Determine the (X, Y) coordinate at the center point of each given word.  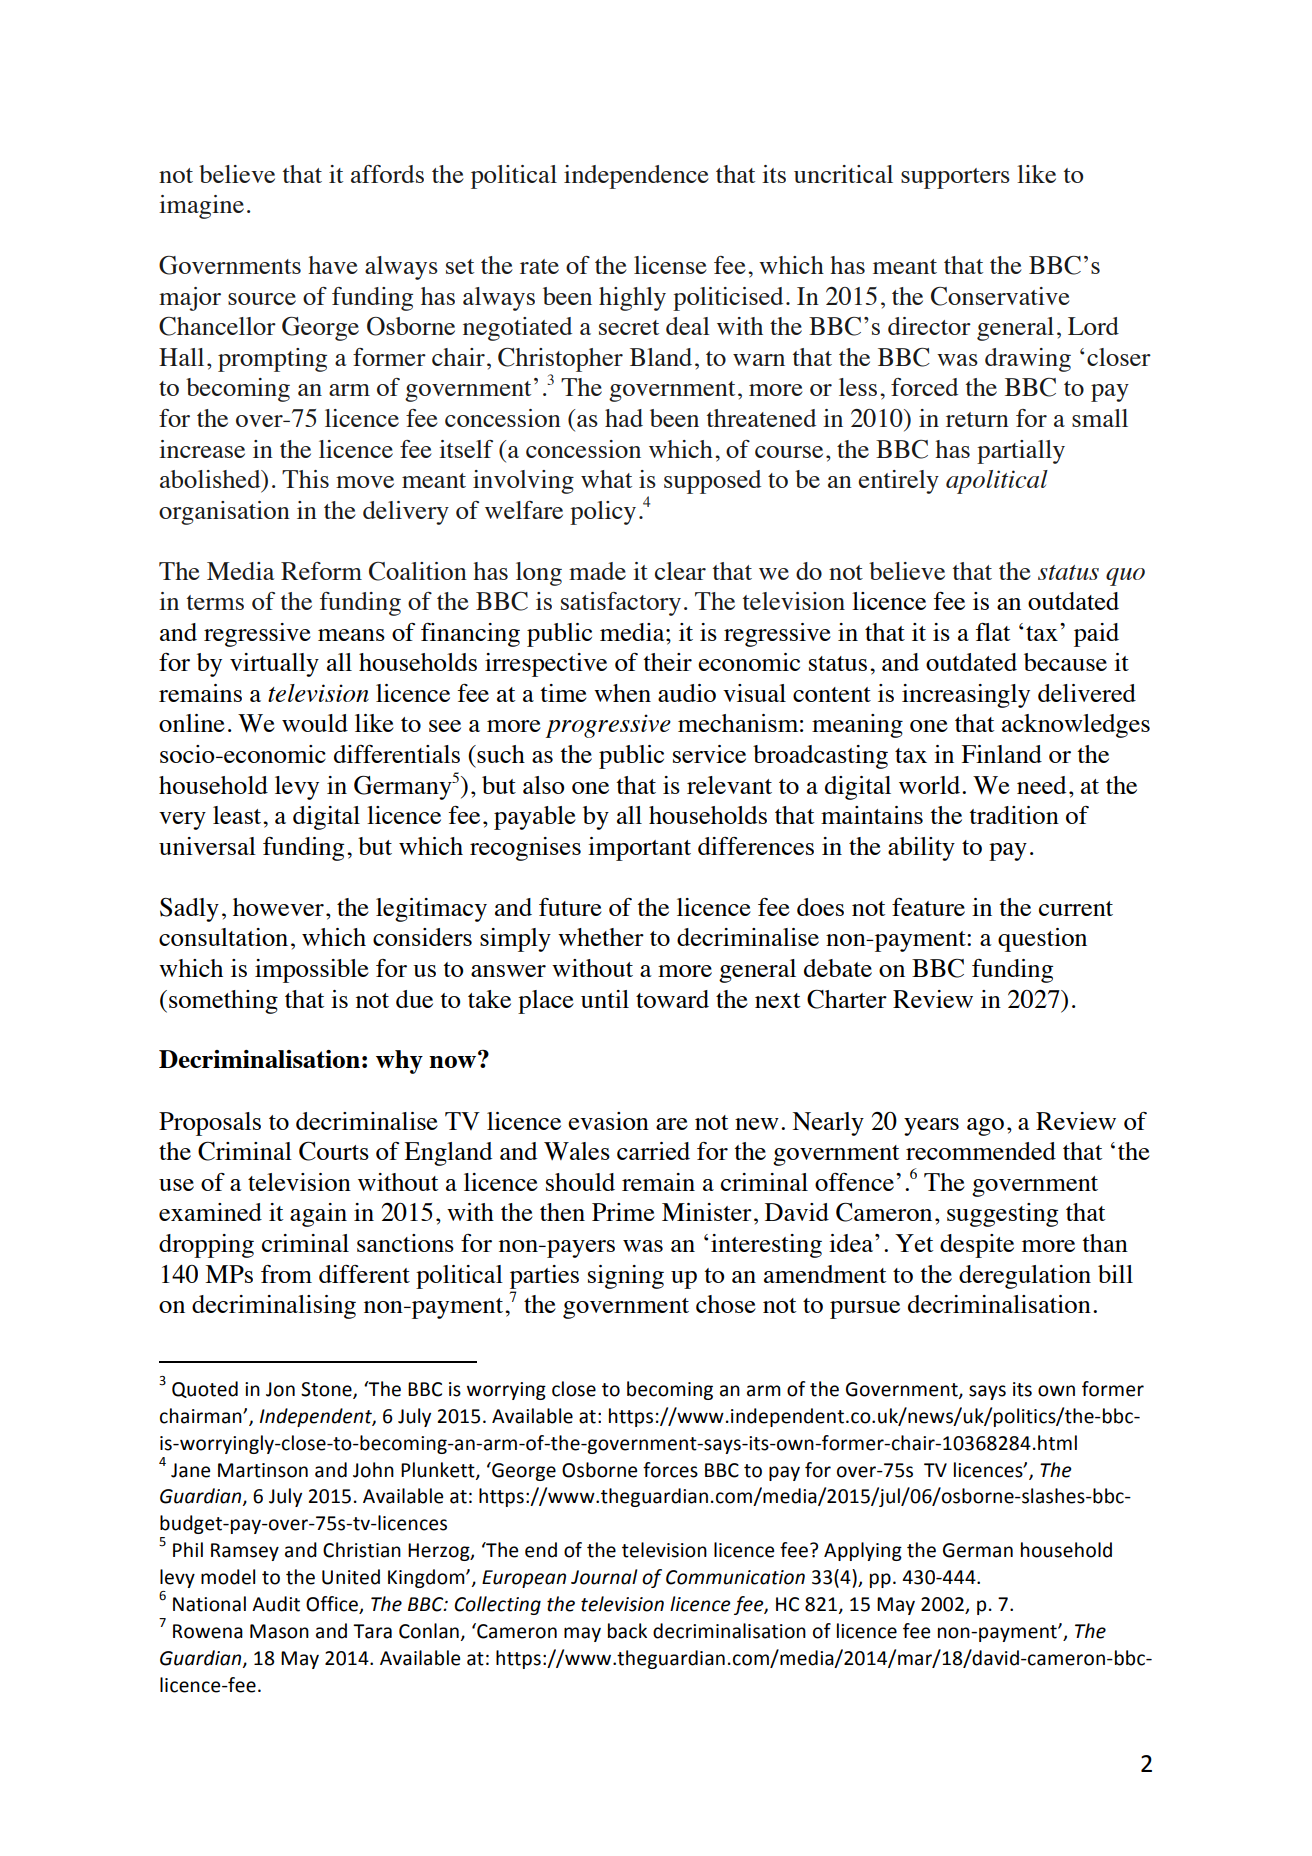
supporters (955, 178)
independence (636, 177)
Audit (276, 1604)
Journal (604, 1577)
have (333, 265)
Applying (863, 1551)
